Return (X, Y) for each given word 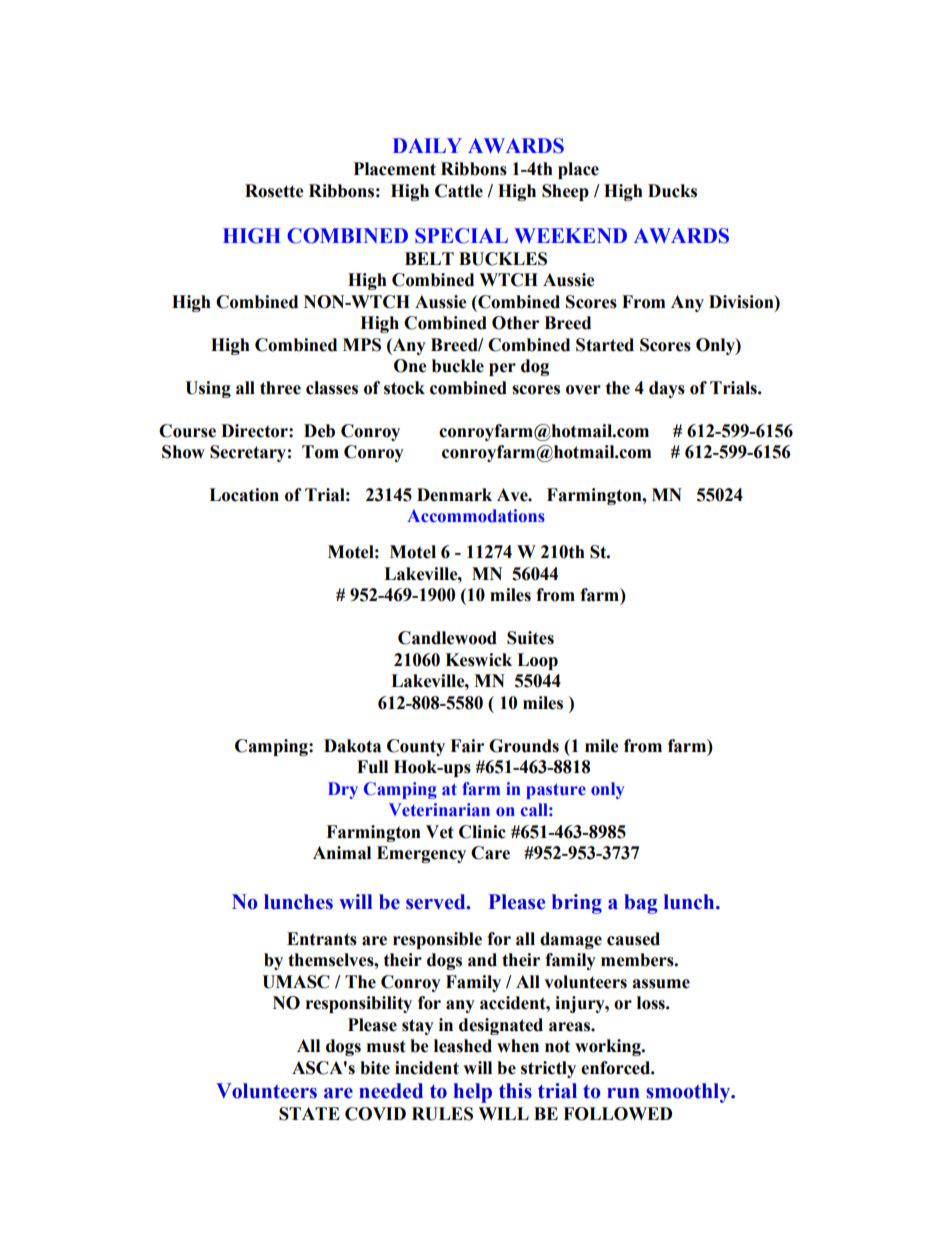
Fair (467, 746)
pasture (556, 791)
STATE (309, 1114)
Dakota (352, 746)
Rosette (274, 191)
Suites (530, 638)
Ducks (672, 191)
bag (641, 904)
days (667, 389)
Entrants (322, 939)
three (280, 388)
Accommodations (476, 516)
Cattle (459, 191)
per (502, 369)
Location (244, 495)
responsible (437, 940)
